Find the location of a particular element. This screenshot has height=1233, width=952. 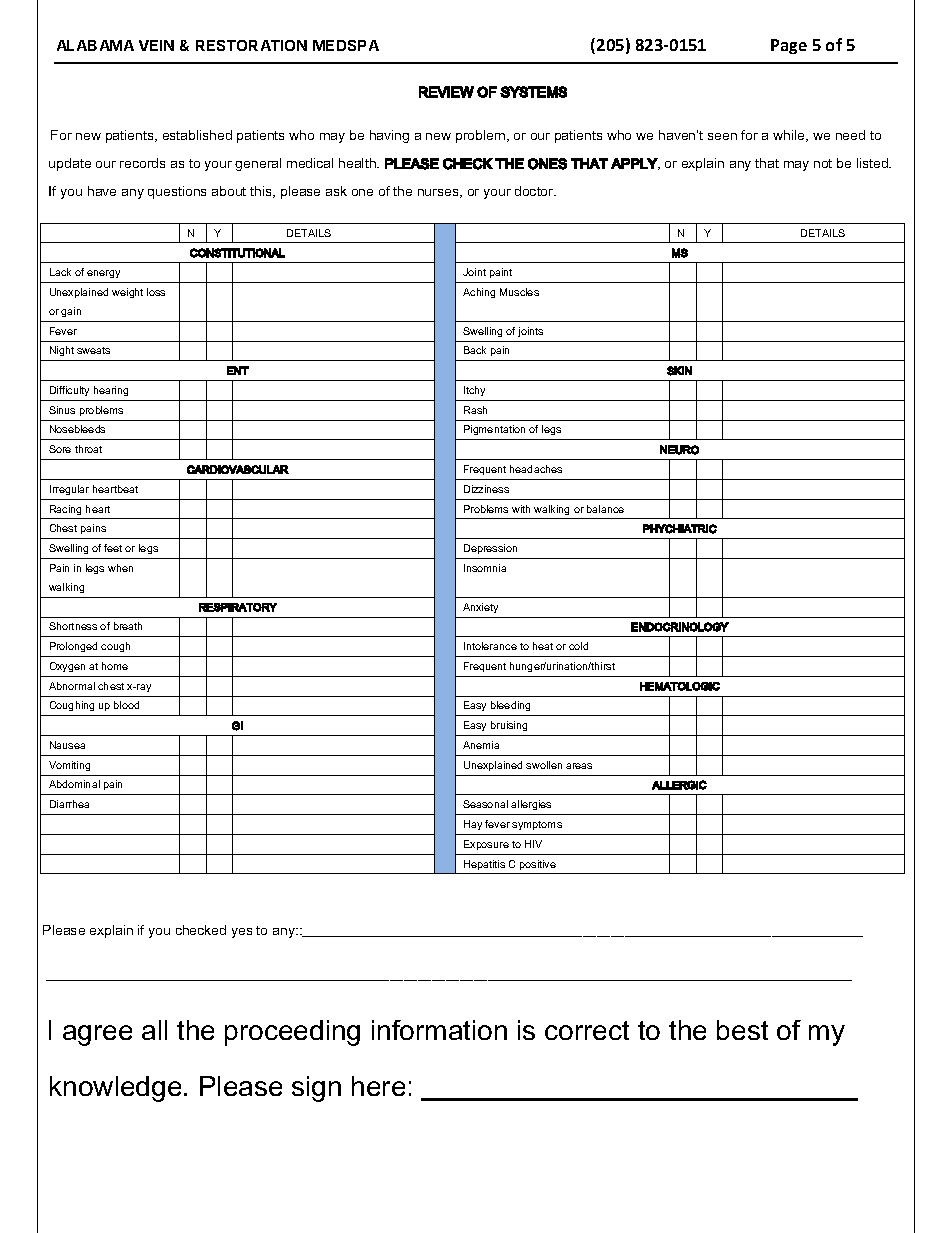

best is located at coordinates (742, 1030).
